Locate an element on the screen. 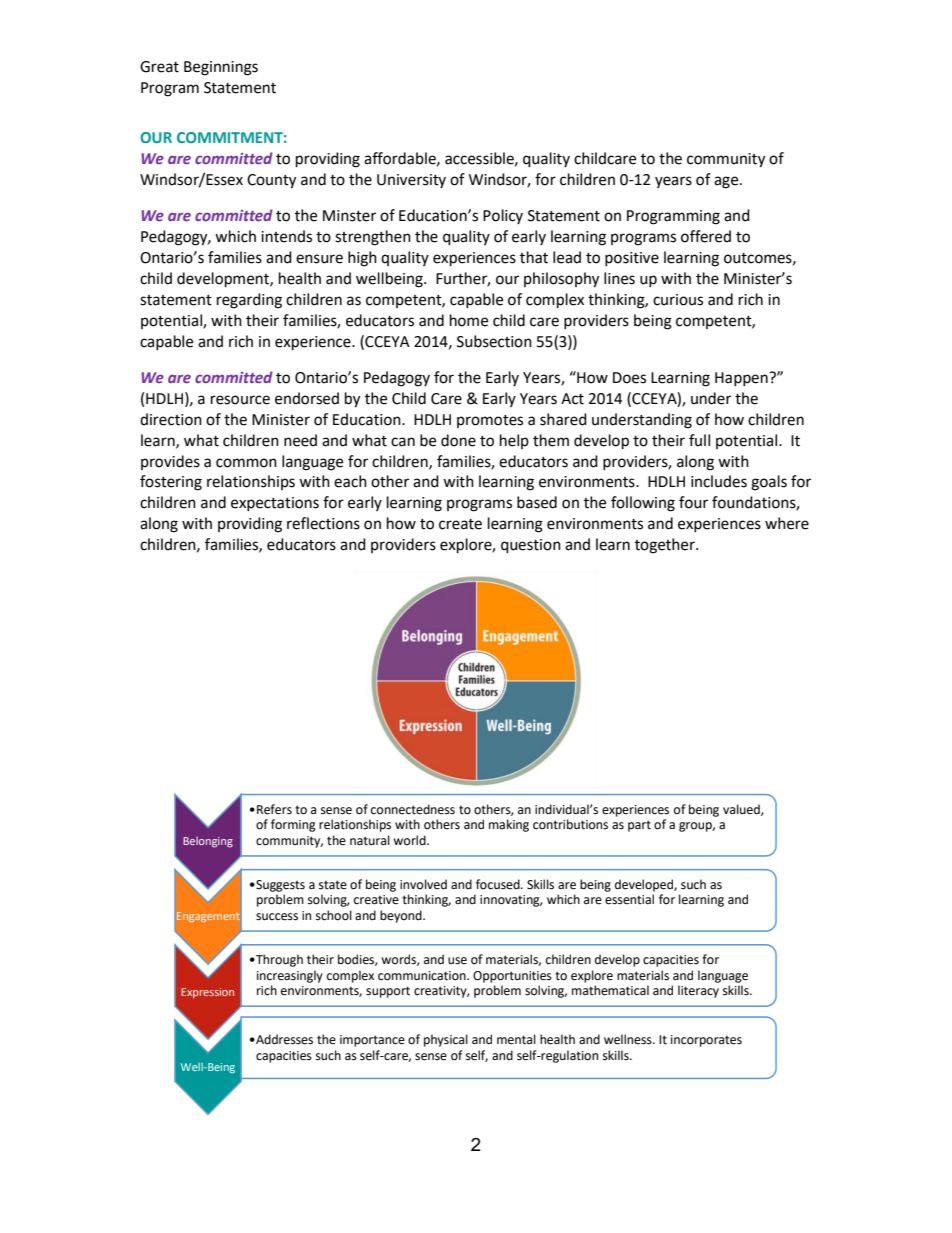 Image resolution: width=952 pixels, height=1233 pixels. offered is located at coordinates (706, 236).
